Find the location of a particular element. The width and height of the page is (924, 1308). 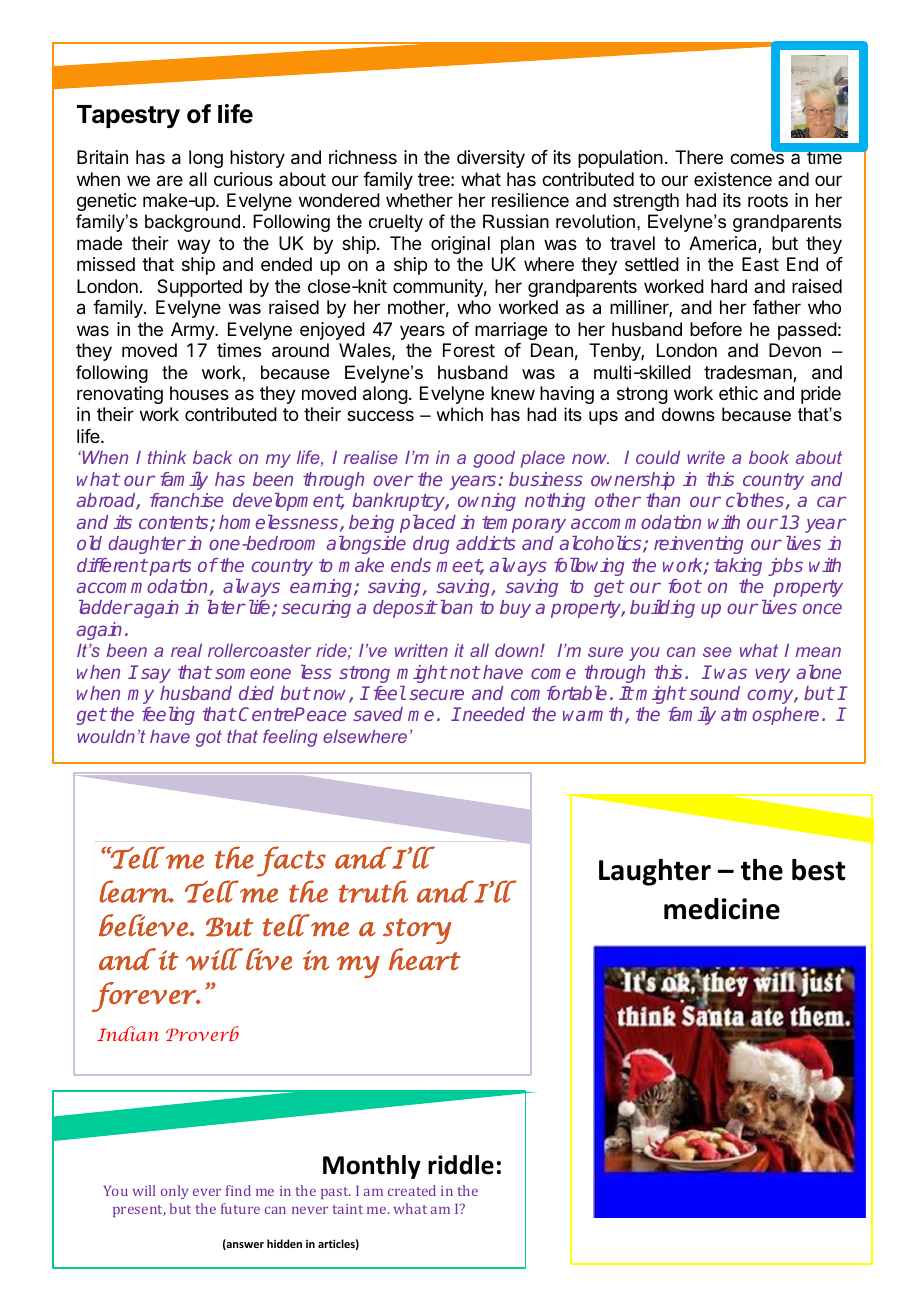

think is located at coordinates (167, 457).
